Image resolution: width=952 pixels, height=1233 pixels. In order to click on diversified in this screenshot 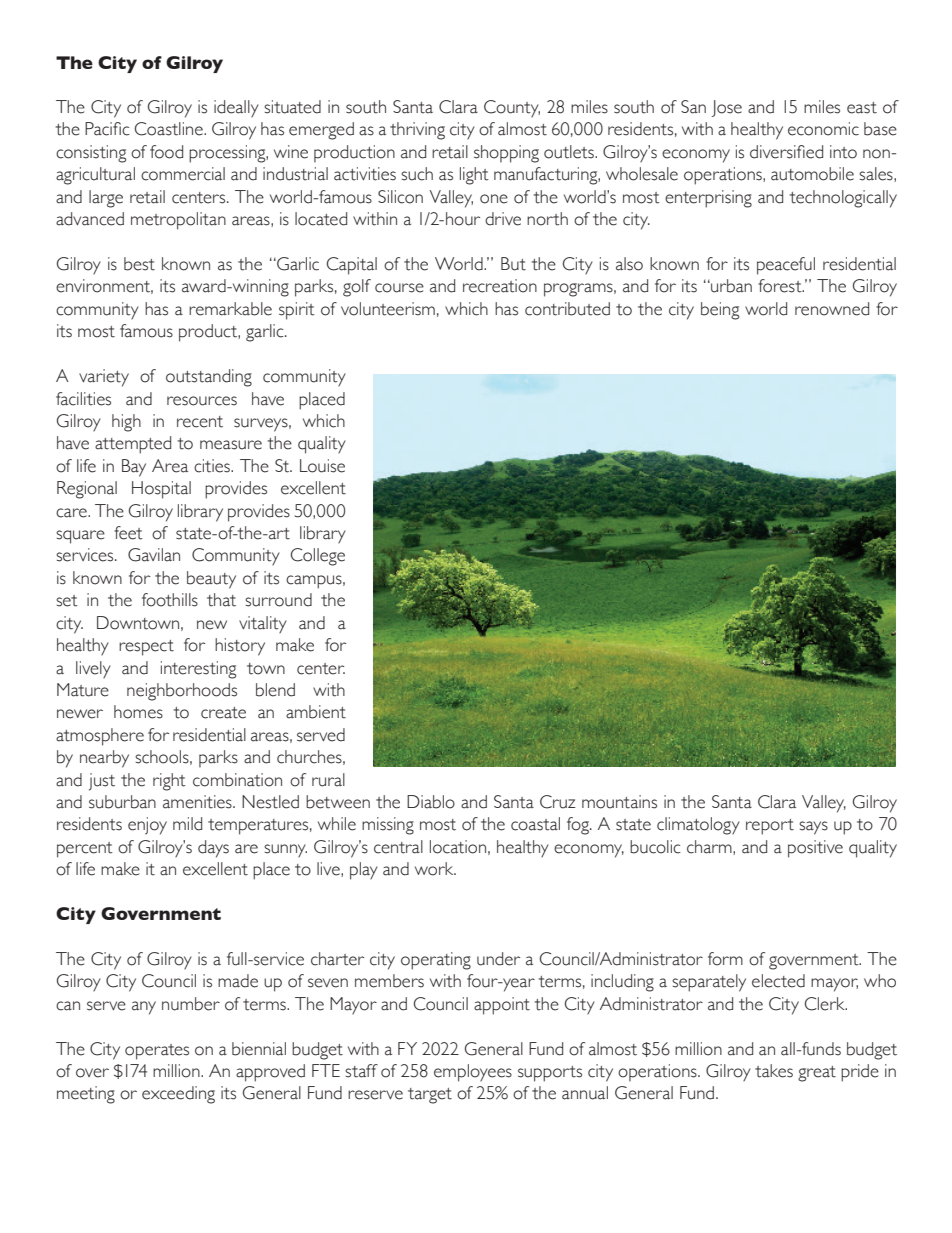, I will do `click(786, 152)`.
